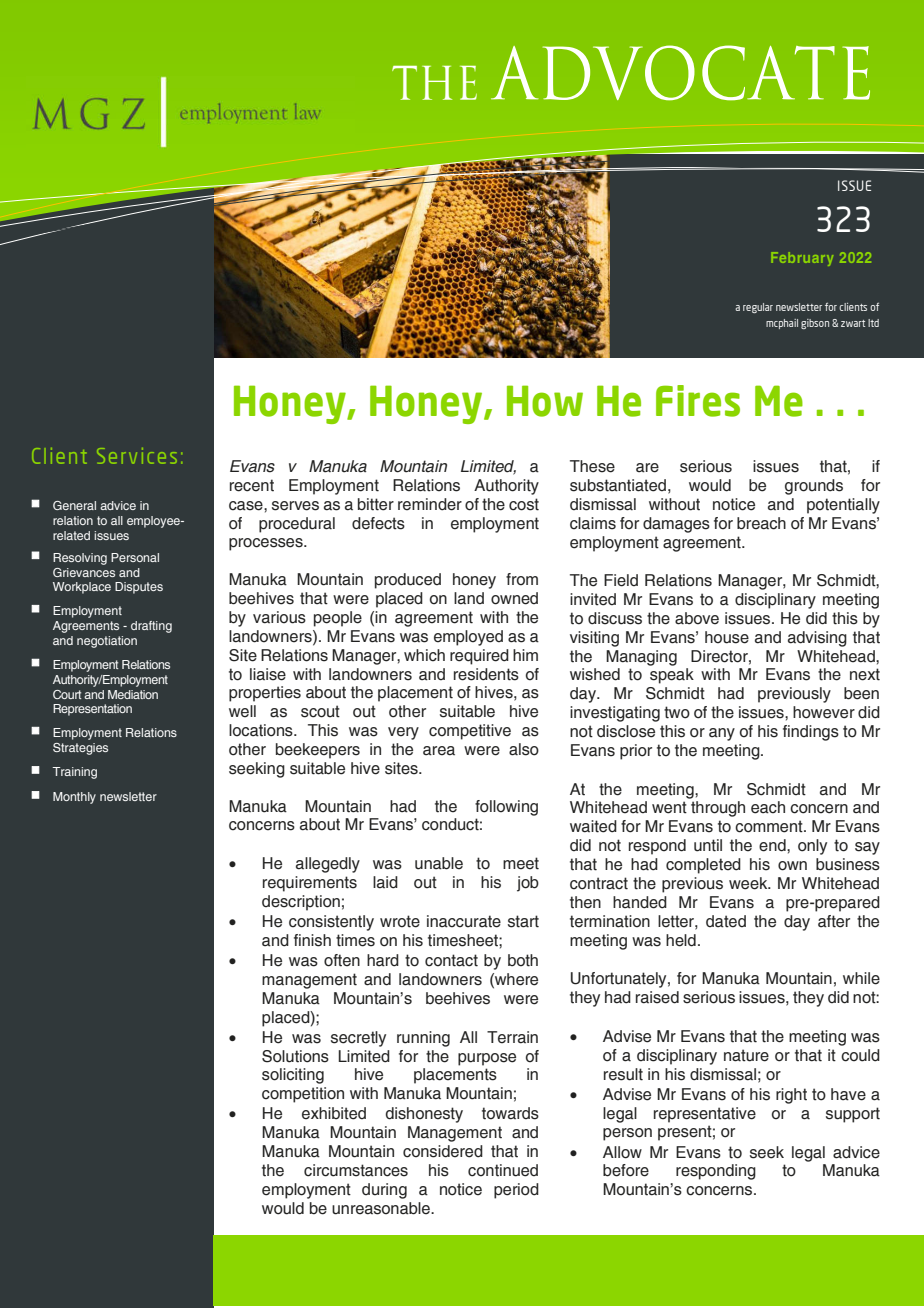  I want to click on Services, so click(137, 456).
